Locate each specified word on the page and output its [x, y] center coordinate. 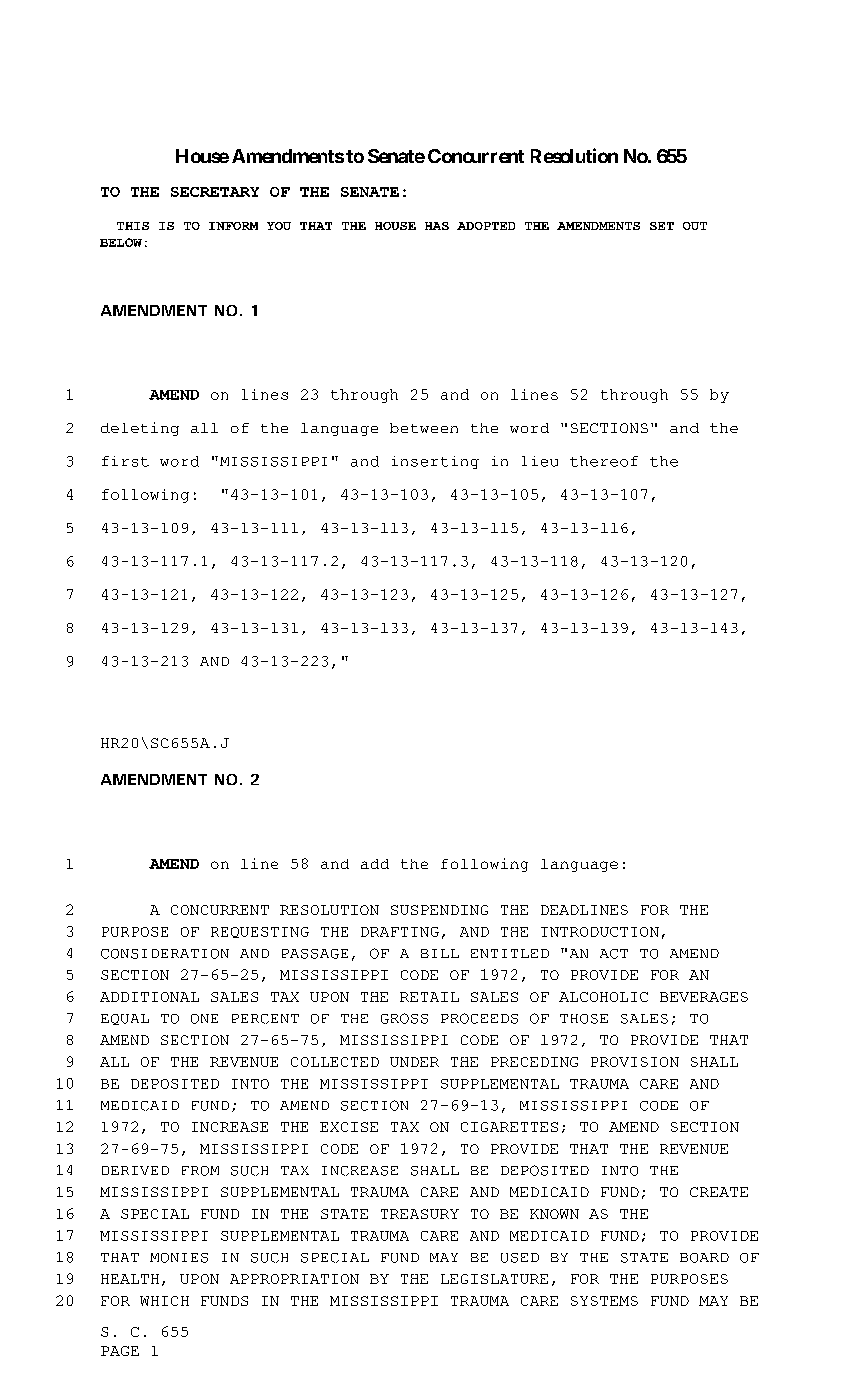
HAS [437, 226]
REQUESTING [260, 932]
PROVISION [635, 1062]
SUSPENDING [439, 910]
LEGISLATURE [494, 1279]
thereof [604, 461]
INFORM [233, 226]
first [125, 461]
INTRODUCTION [600, 932]
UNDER [414, 1062]
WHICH [164, 1301]
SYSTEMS [604, 1301]
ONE [204, 1019]
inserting [435, 462]
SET [662, 226]
